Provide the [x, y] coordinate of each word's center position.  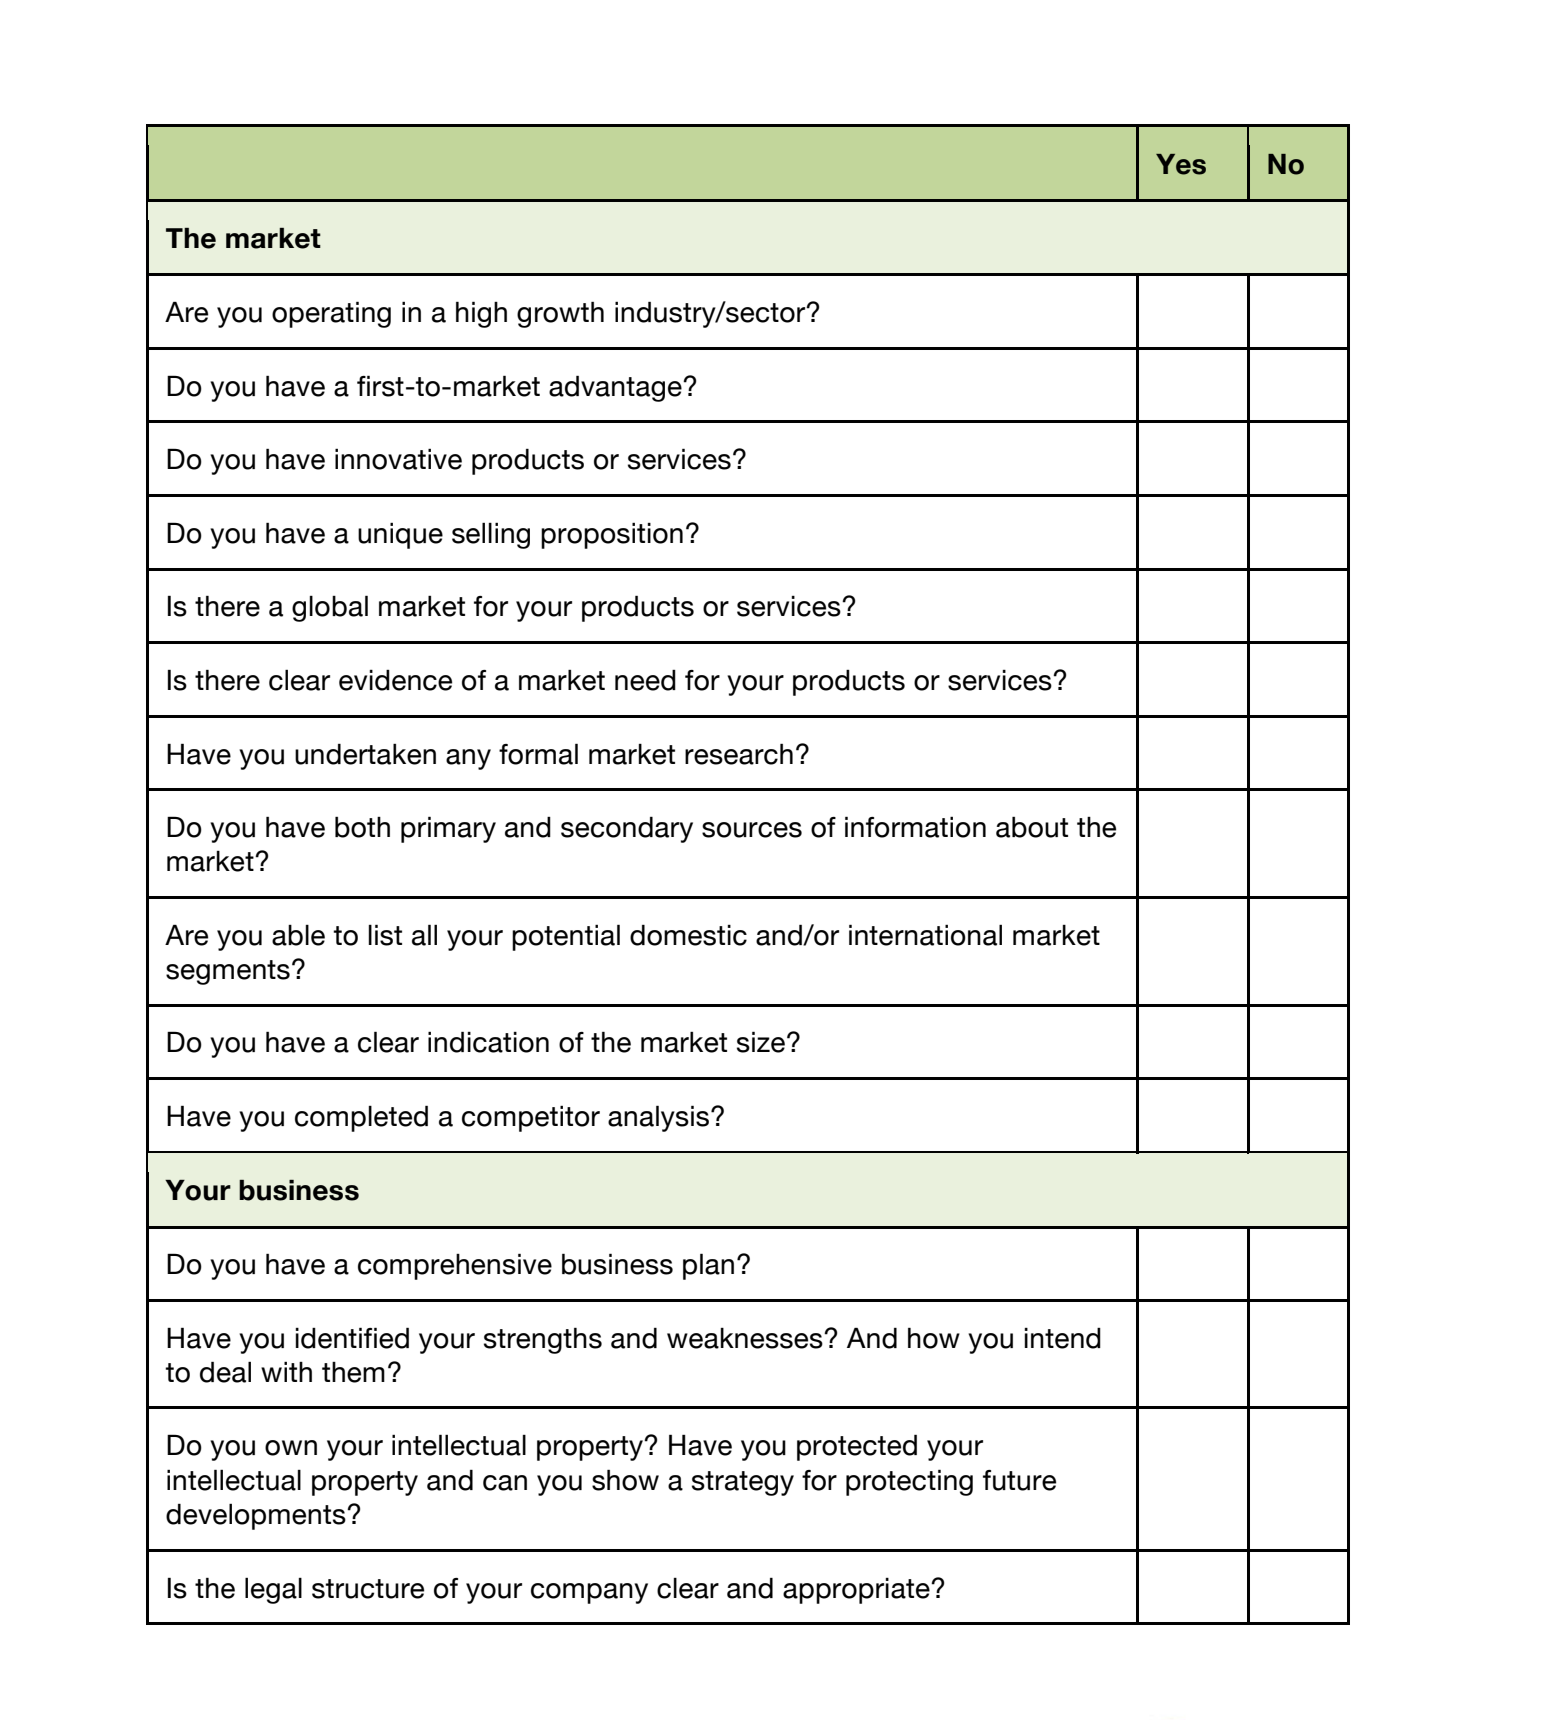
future [1019, 1480]
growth [560, 314]
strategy [743, 1483]
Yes [1181, 164]
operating [331, 314]
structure [368, 1589]
